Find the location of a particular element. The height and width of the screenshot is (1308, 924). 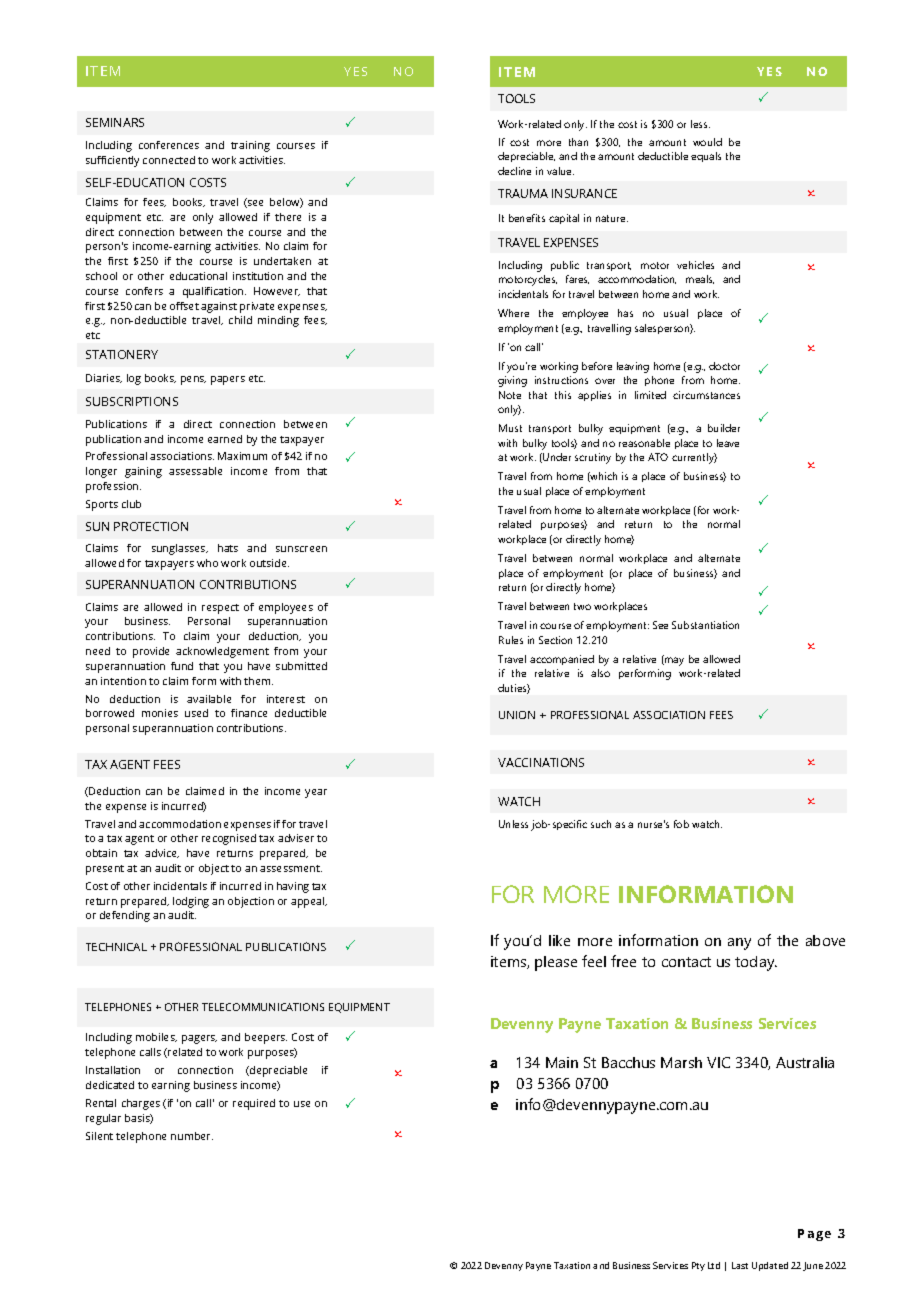

PROTECTION is located at coordinates (151, 526).
